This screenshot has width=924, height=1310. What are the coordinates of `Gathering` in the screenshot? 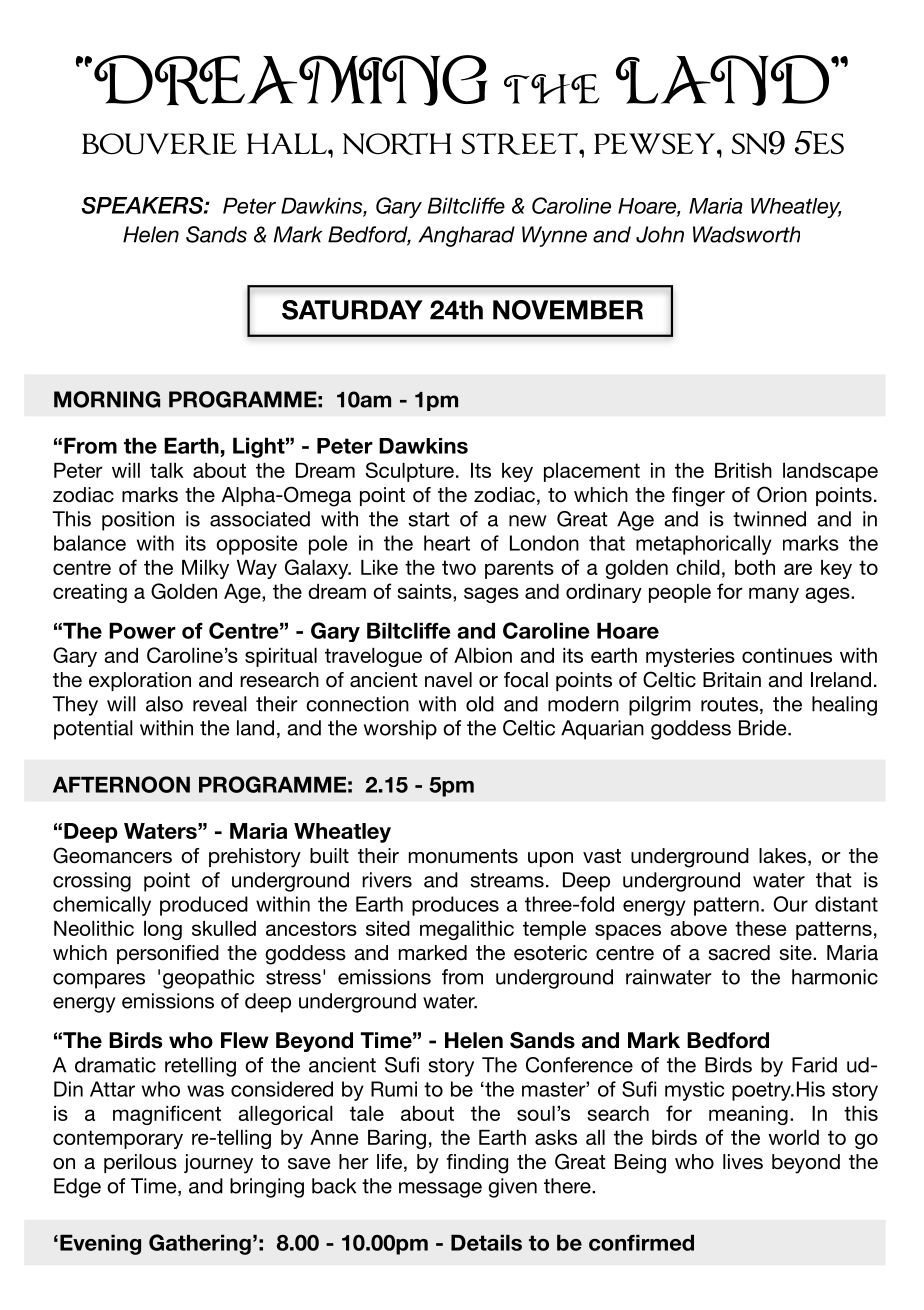 It's located at (200, 1244).
